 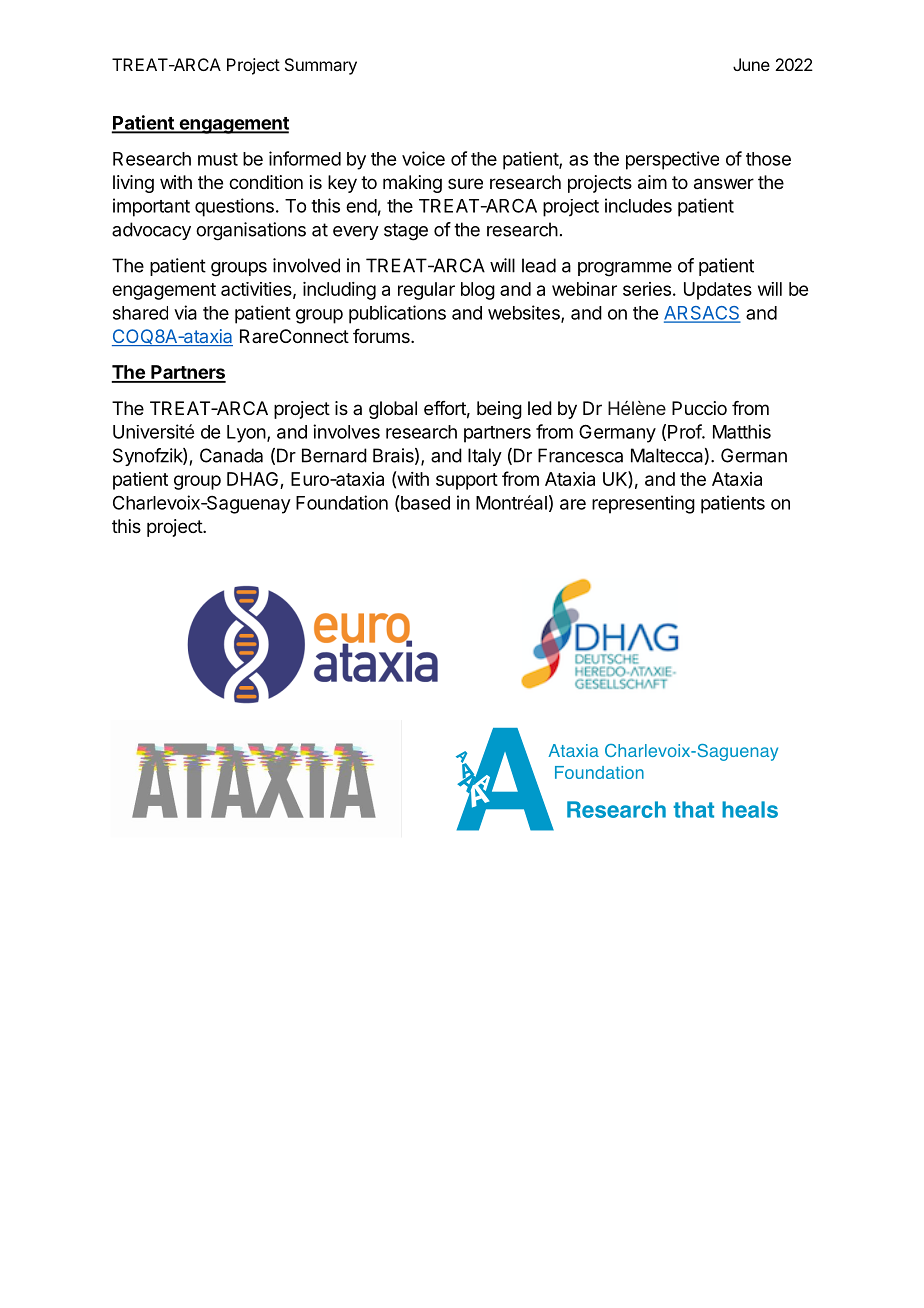 I want to click on perspective, so click(x=672, y=160).
